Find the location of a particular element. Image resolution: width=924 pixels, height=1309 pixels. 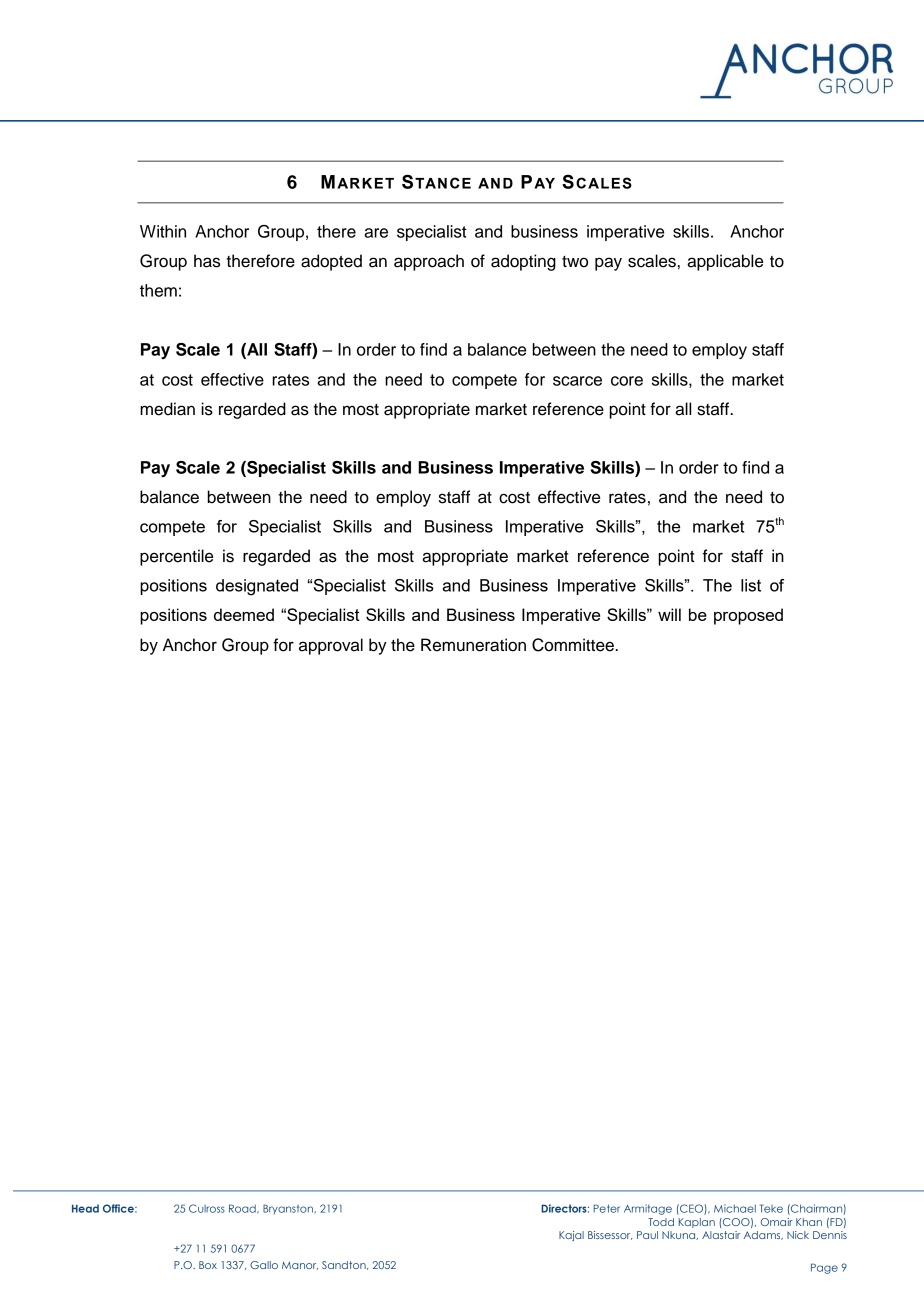

approach is located at coordinates (429, 262).
